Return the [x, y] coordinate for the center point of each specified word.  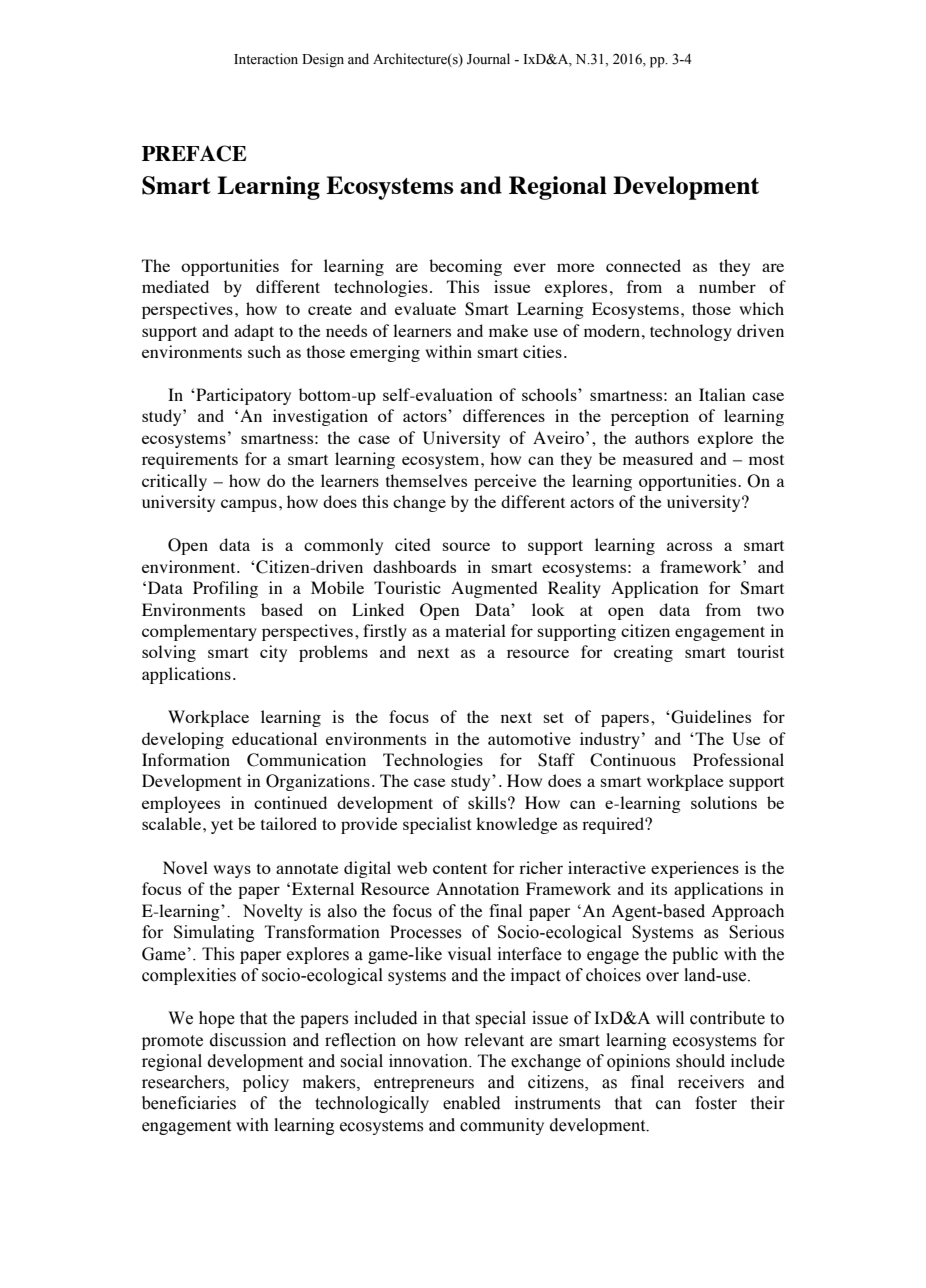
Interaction [266, 58]
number [727, 286]
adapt [254, 332]
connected [643, 265]
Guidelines [710, 717]
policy [266, 1083]
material [475, 630]
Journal [488, 59]
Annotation [477, 888]
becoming [465, 267]
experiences [695, 869]
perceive [505, 482]
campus [249, 505]
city [273, 653]
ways [232, 871]
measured [658, 458]
